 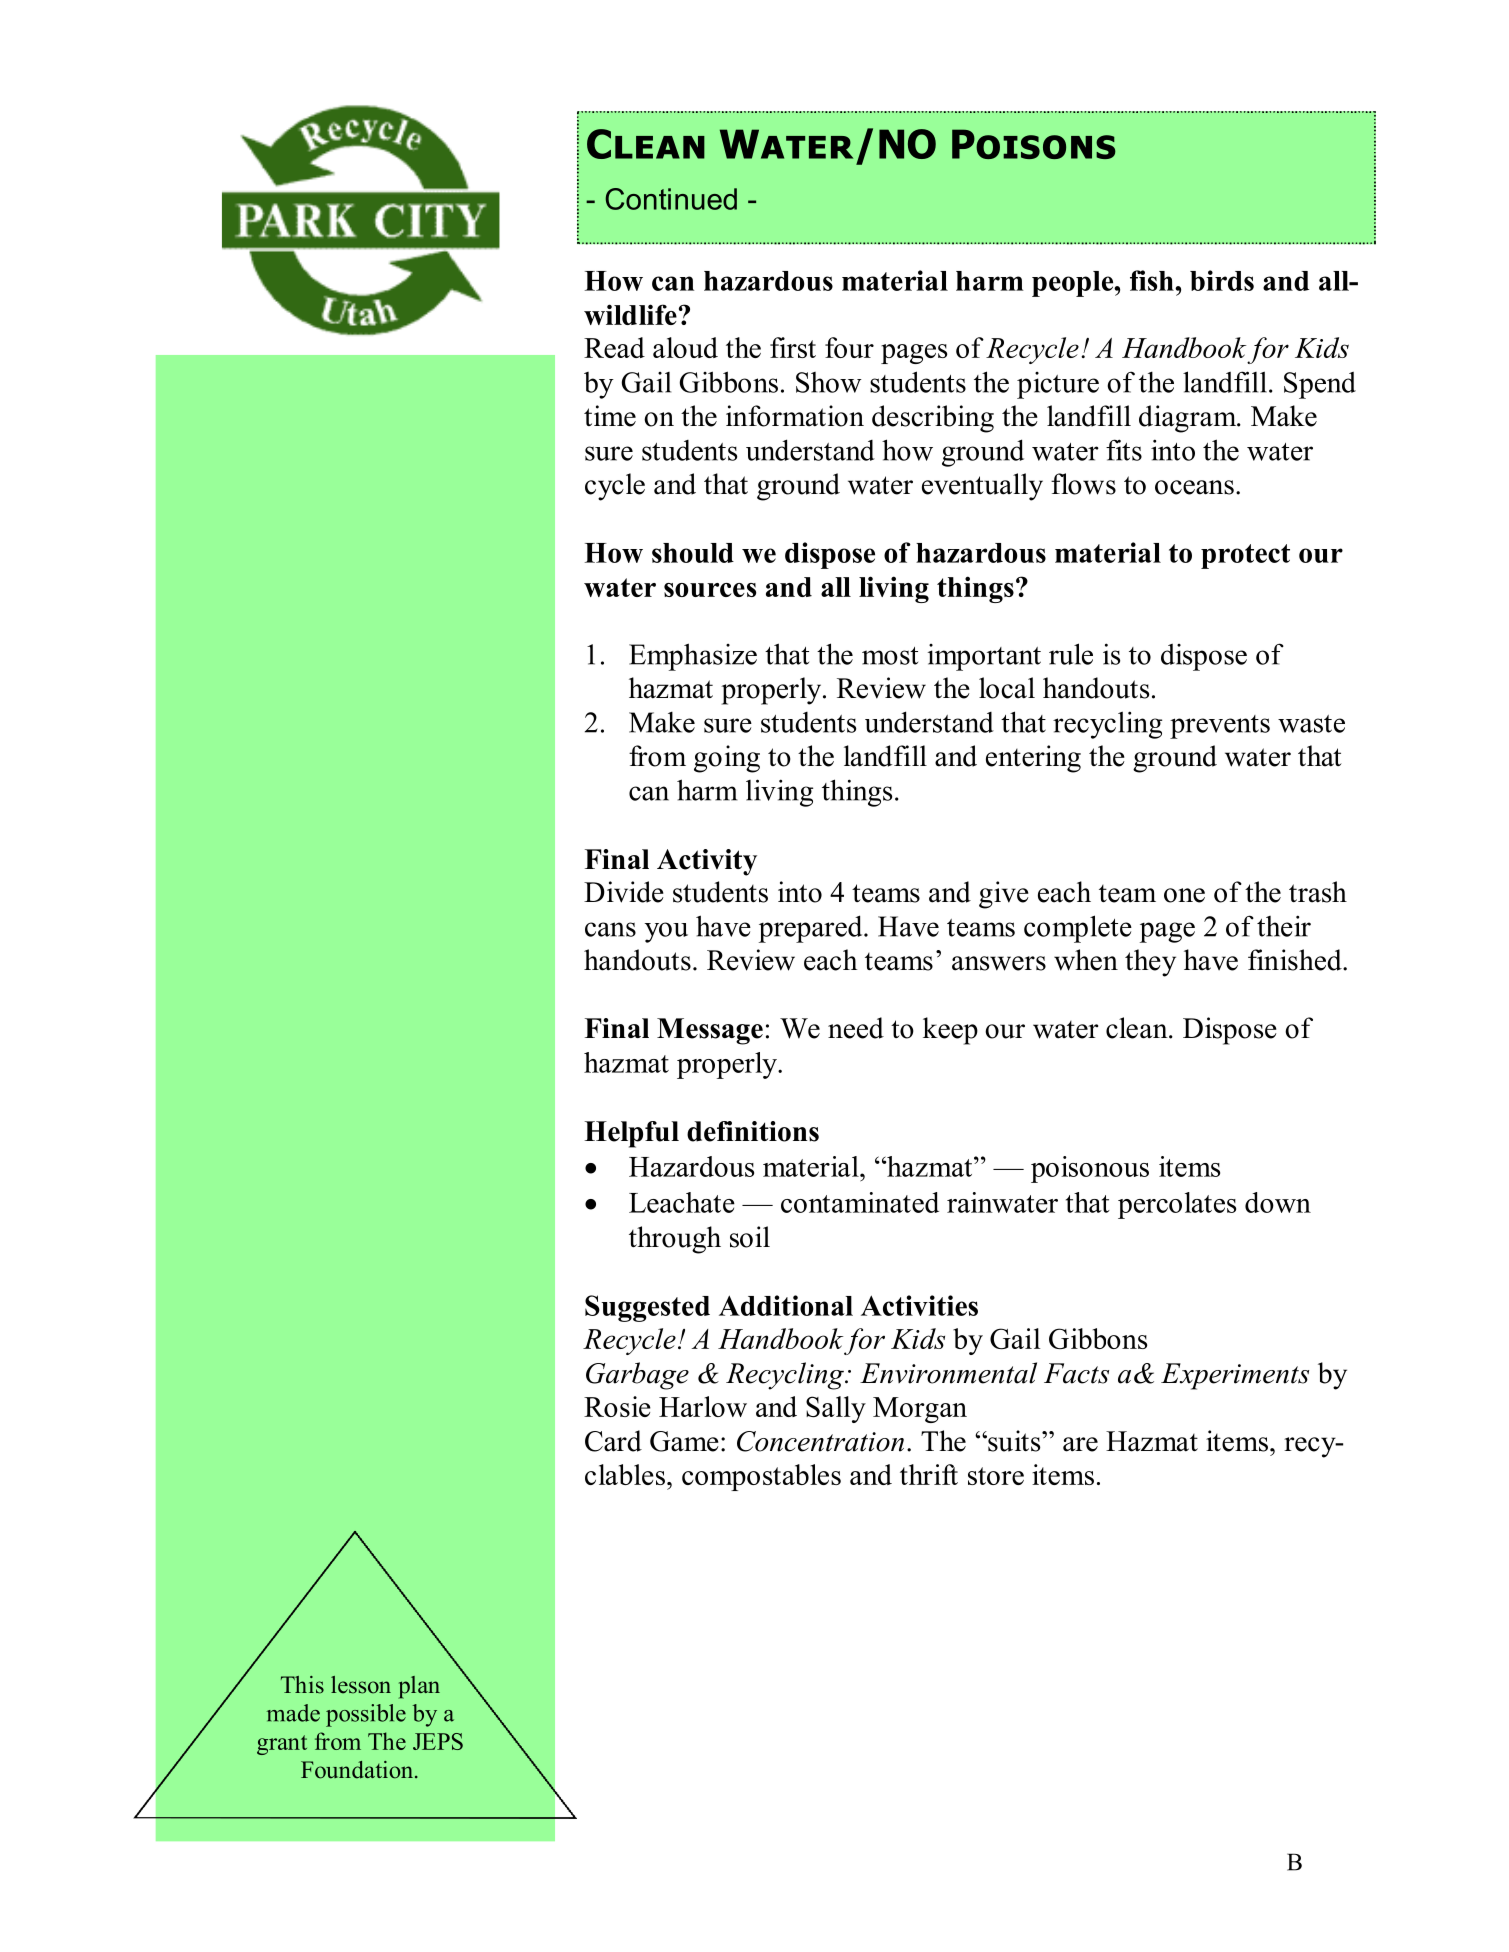 I want to click on Rosie, so click(x=617, y=1406).
